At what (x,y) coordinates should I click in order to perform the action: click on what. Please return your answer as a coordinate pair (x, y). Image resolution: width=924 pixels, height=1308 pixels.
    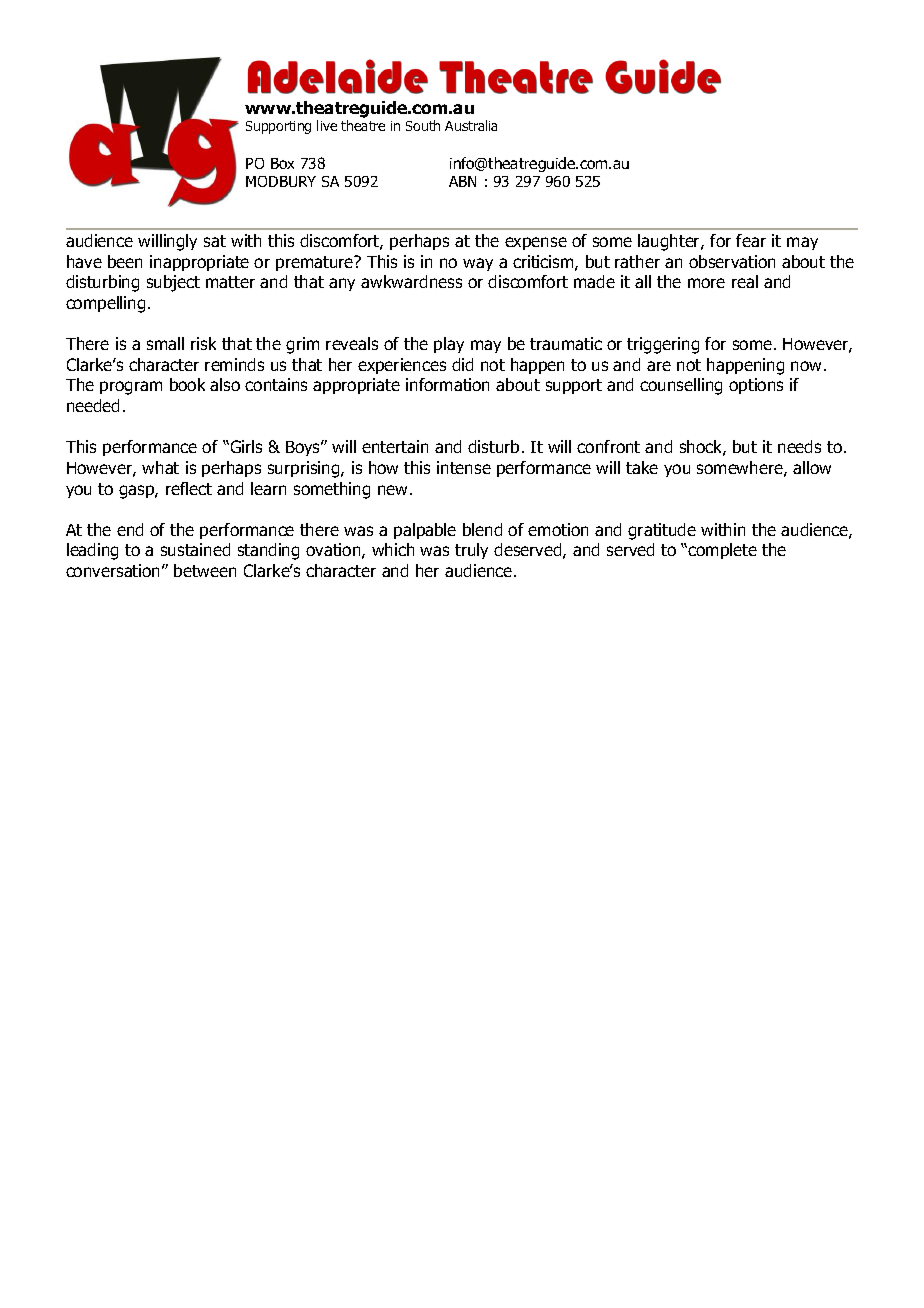
    Looking at the image, I should click on (160, 467).
